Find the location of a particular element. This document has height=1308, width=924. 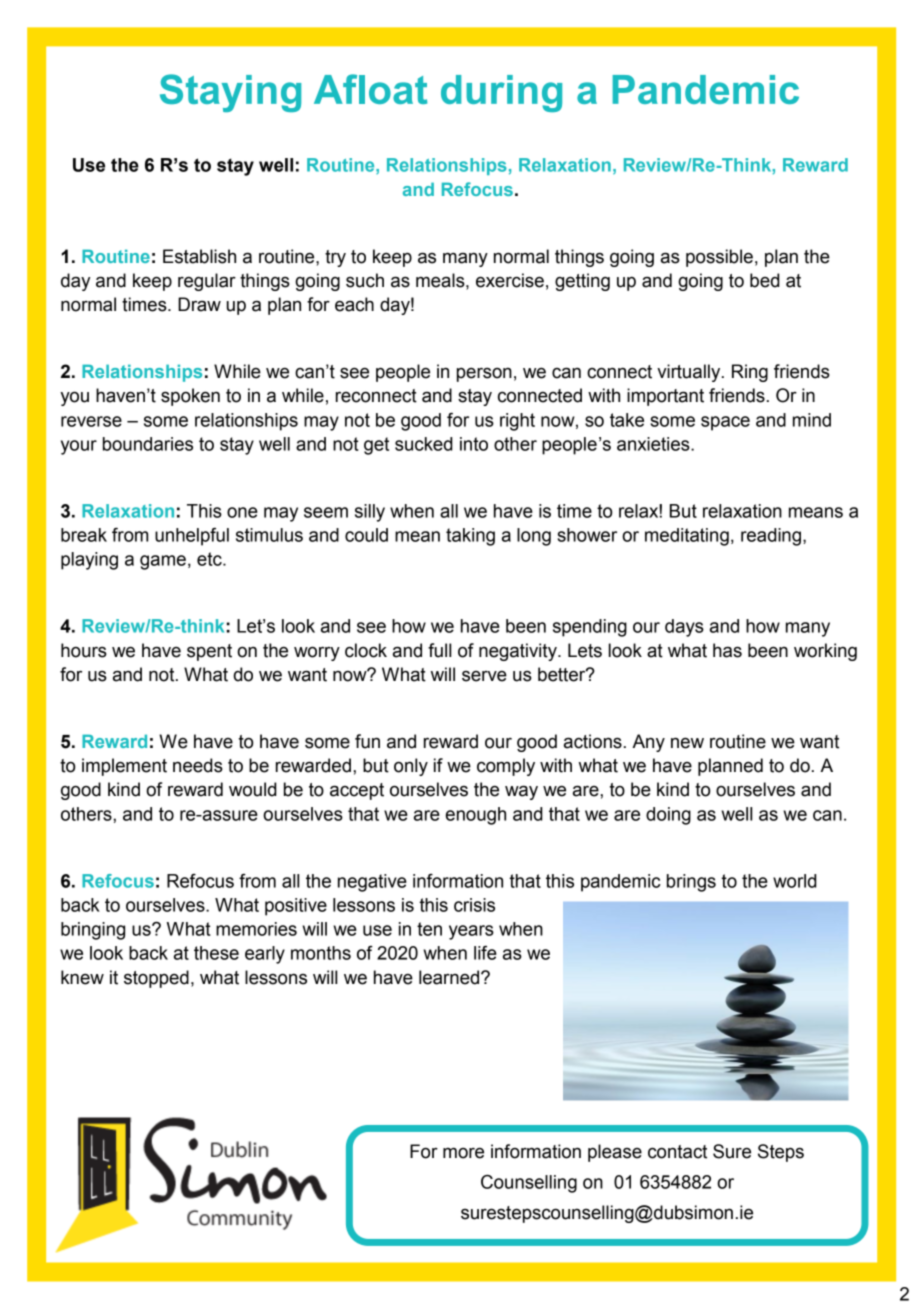

stopped is located at coordinates (156, 979).
